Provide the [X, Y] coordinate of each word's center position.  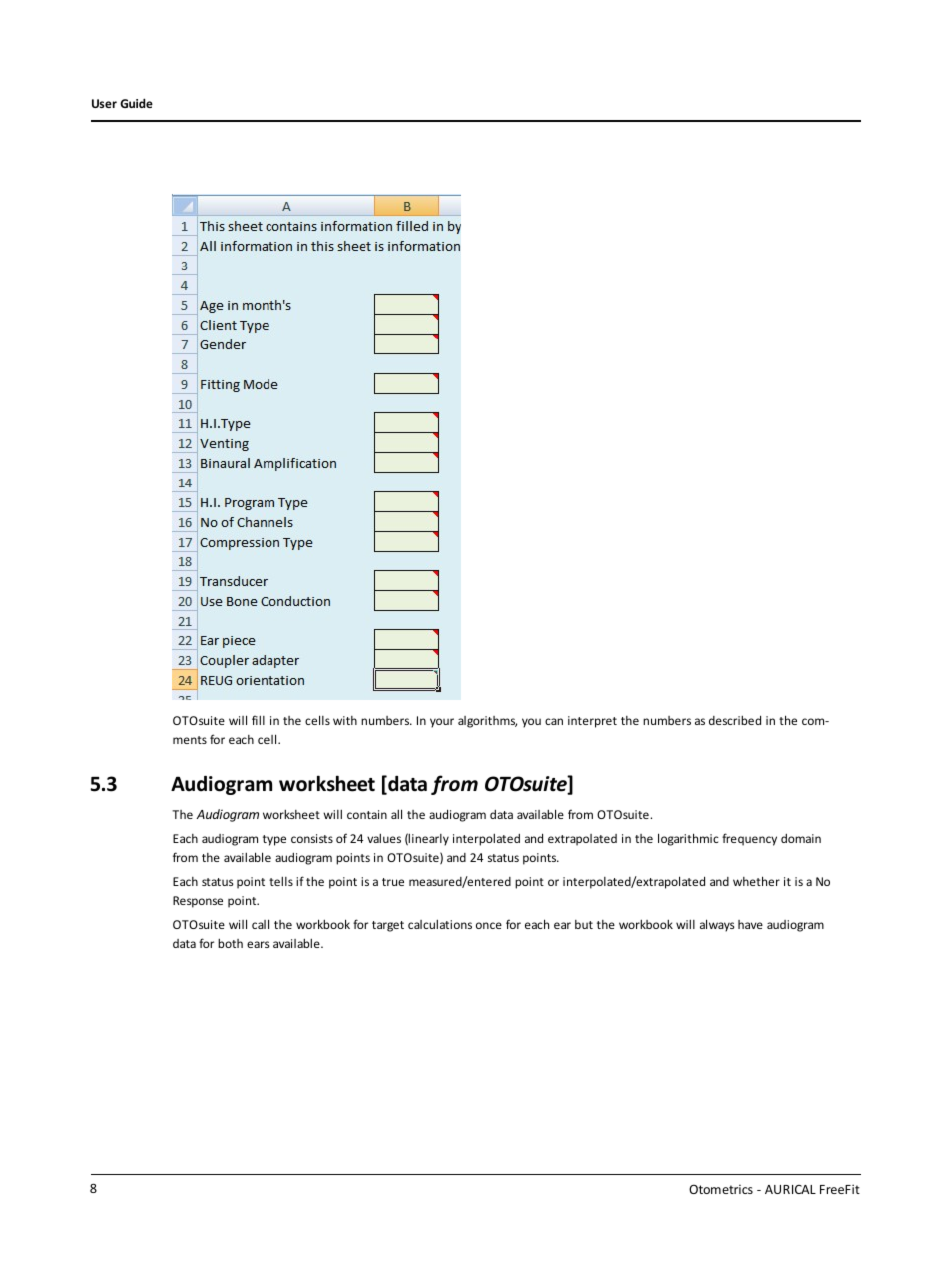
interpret [592, 722]
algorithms [487, 722]
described [735, 720]
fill [258, 720]
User [104, 103]
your [442, 723]
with [345, 720]
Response [198, 902]
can [554, 721]
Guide [136, 103]
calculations [440, 924]
